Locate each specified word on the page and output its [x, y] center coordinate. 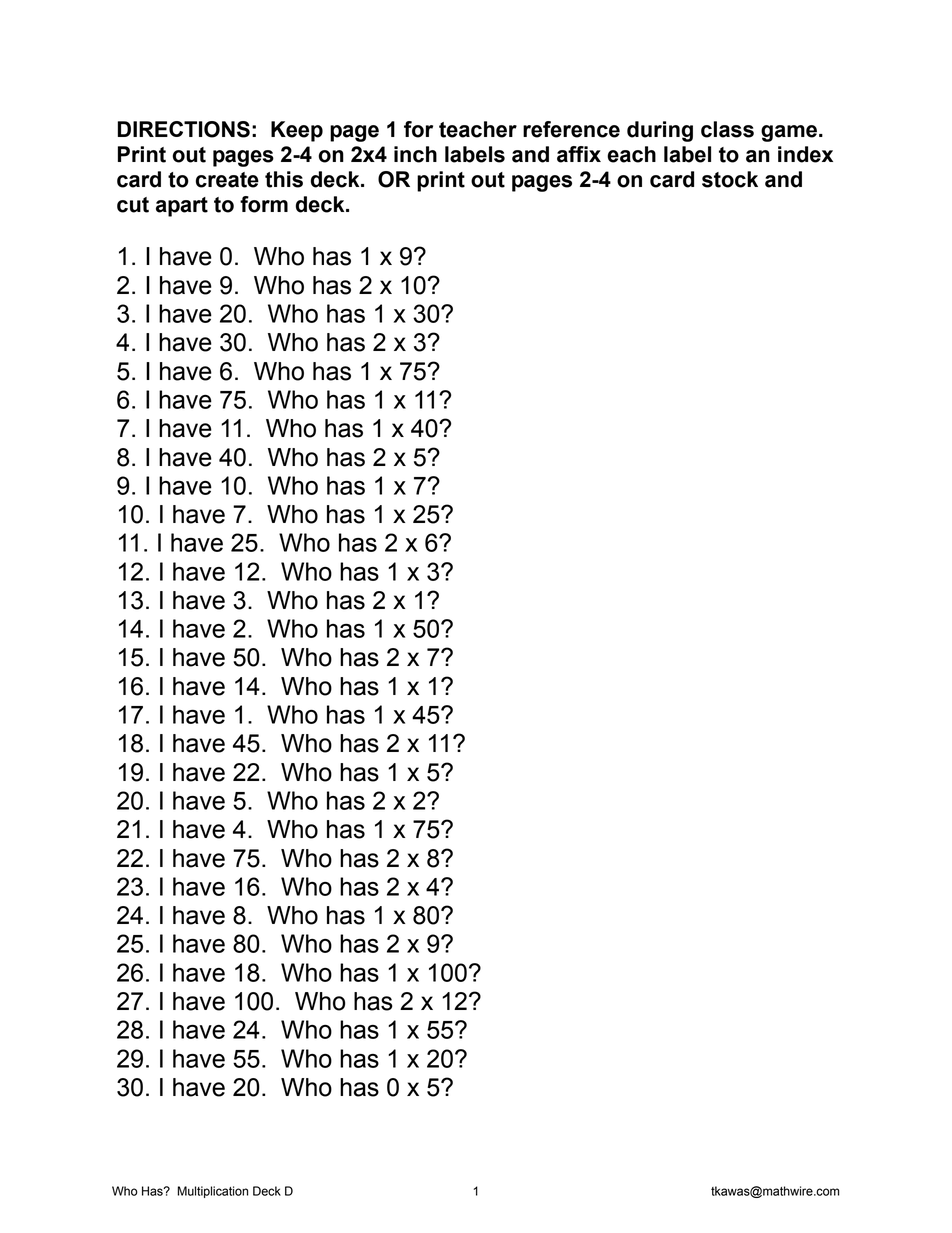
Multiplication [213, 1192]
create [227, 180]
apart [182, 207]
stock [730, 179]
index [805, 154]
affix [579, 154]
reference [571, 129]
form [264, 204]
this [284, 179]
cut [133, 205]
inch [415, 154]
